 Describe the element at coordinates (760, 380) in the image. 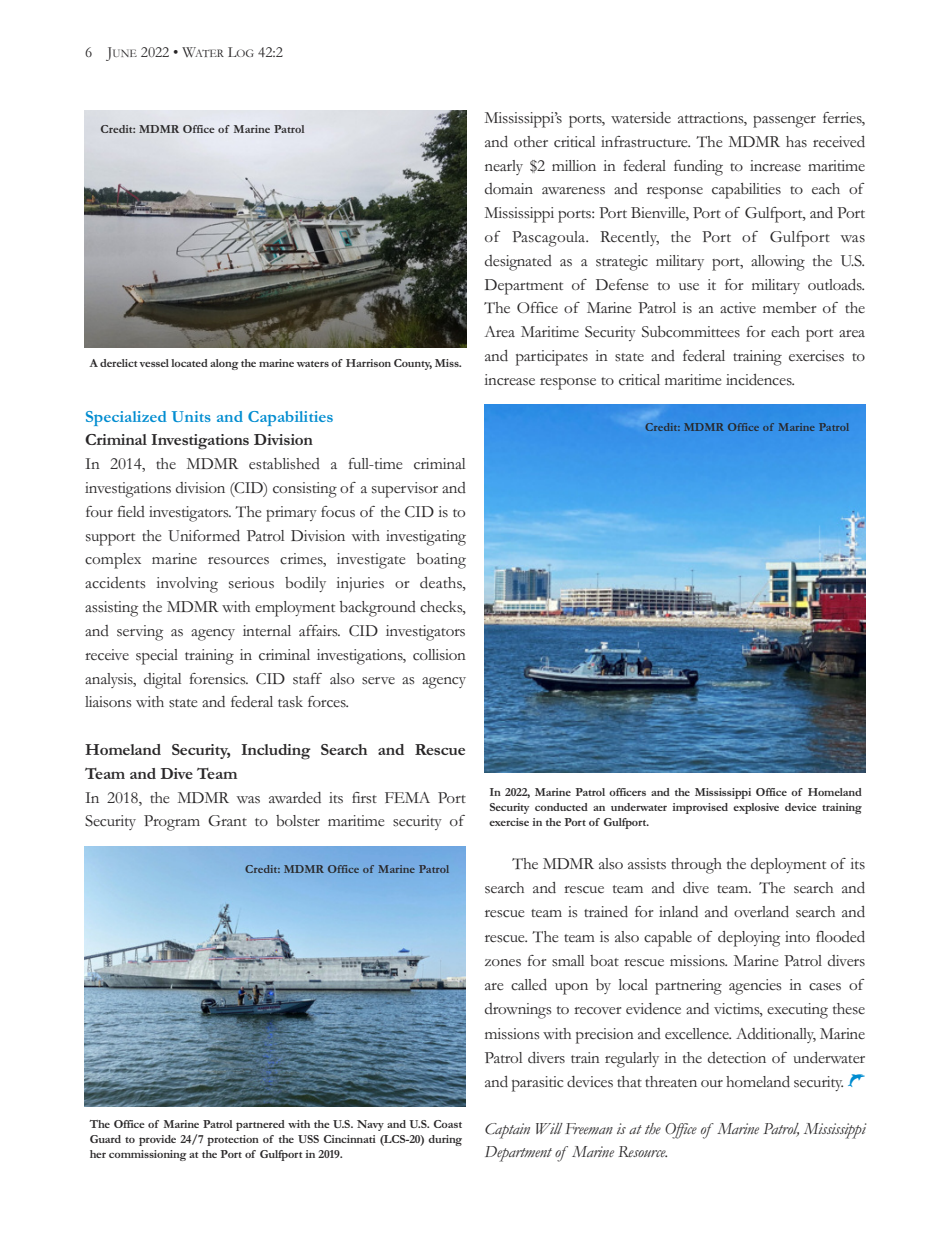

I see `incidences` at that location.
